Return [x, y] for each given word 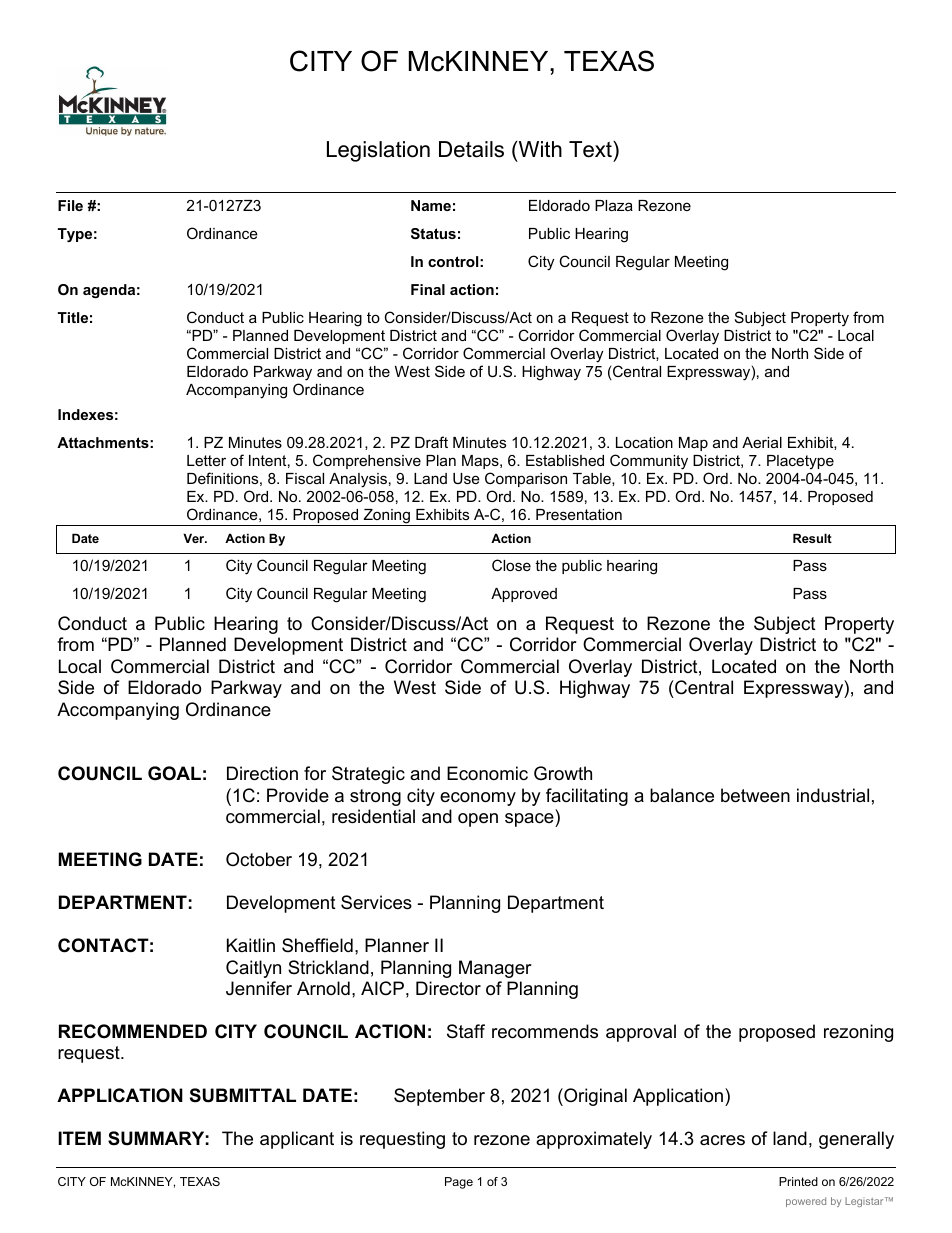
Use [466, 478]
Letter [206, 460]
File [70, 205]
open [478, 820]
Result [812, 538]
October [259, 859]
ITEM [79, 1138]
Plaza [614, 205]
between [755, 795]
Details [471, 149]
